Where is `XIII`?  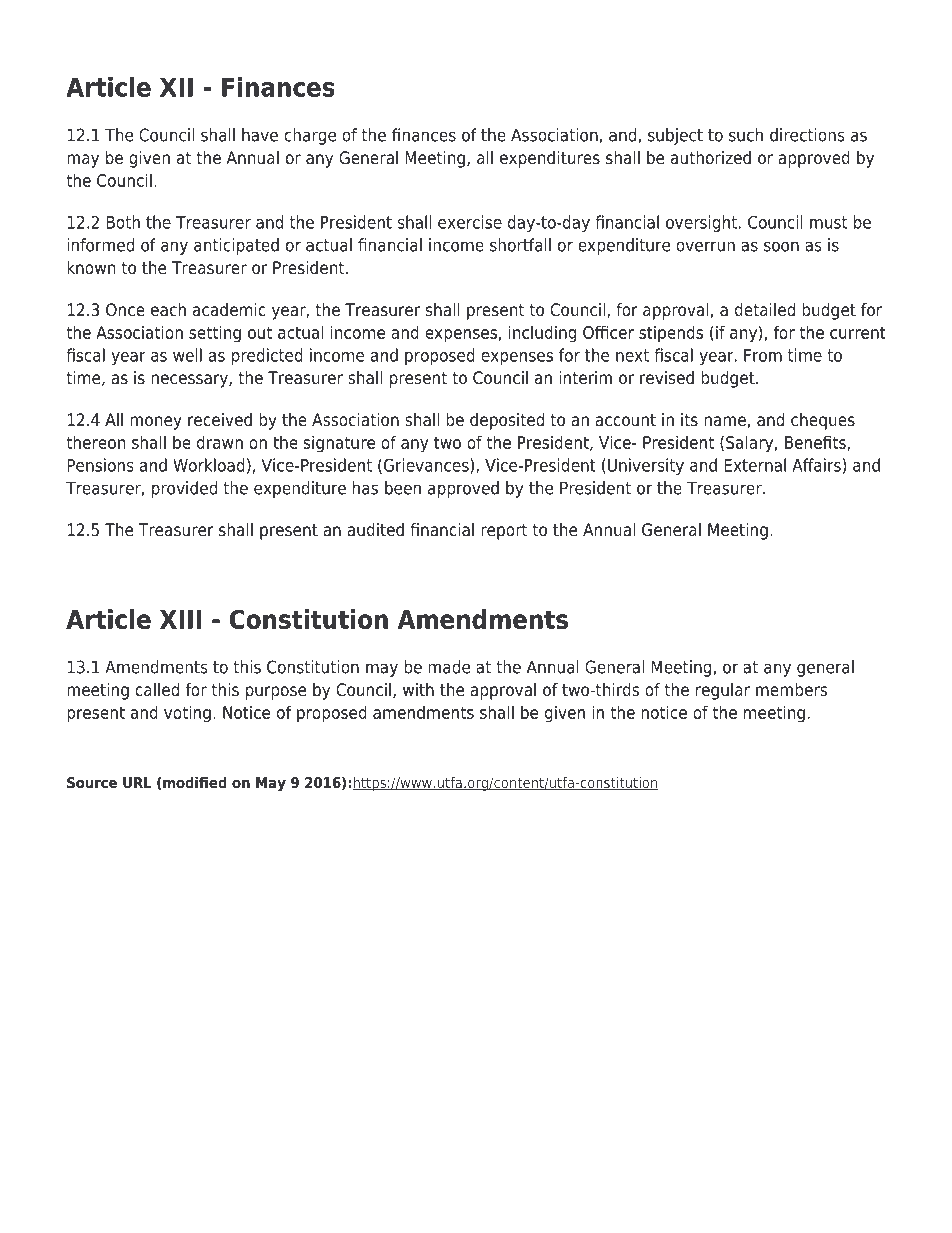 XIII is located at coordinates (180, 619).
